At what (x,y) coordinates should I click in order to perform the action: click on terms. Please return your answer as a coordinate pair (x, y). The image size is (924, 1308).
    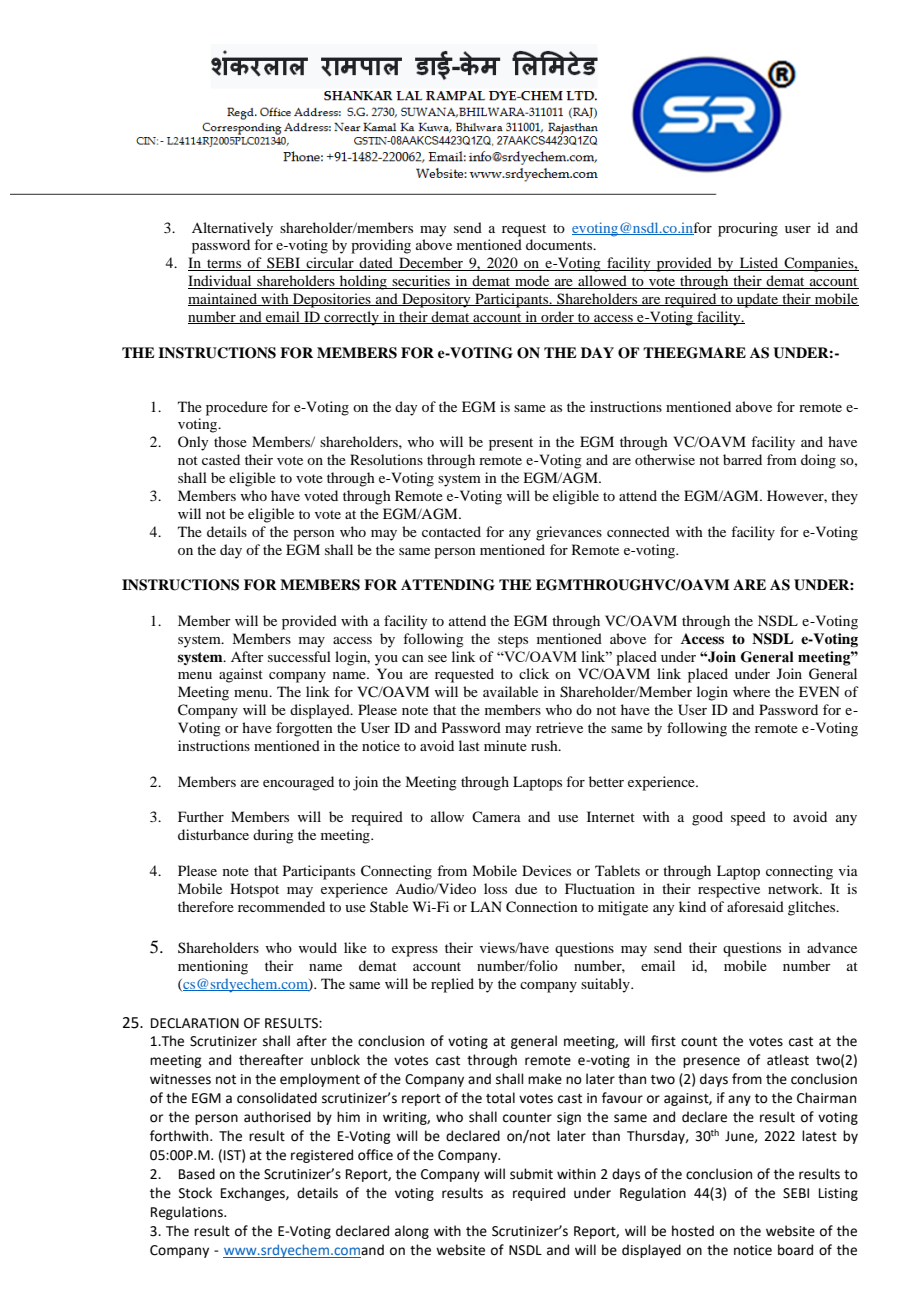
    Looking at the image, I should click on (224, 265).
